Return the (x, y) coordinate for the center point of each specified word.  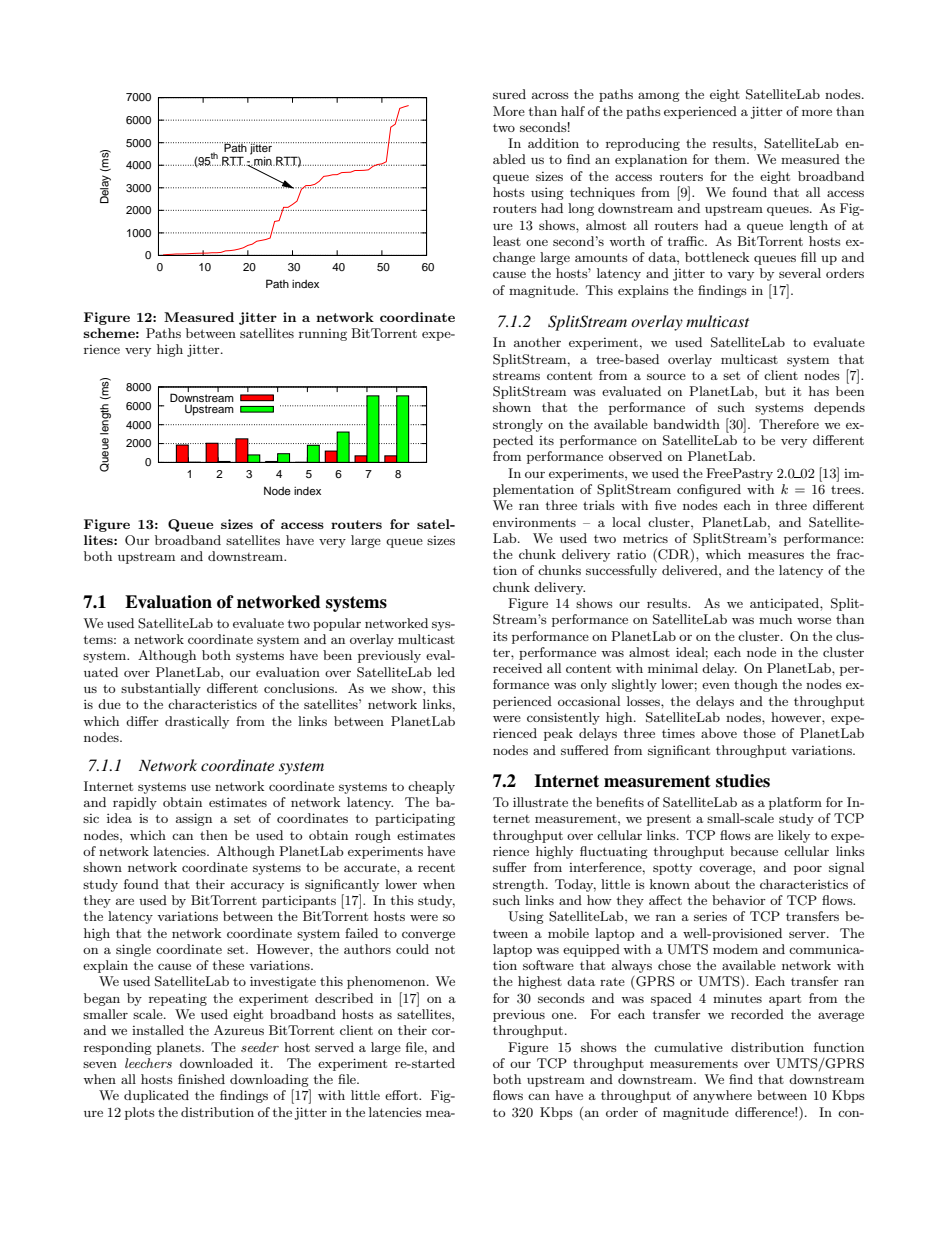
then (214, 835)
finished (201, 1079)
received (517, 668)
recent (436, 867)
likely (794, 836)
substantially (161, 689)
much (775, 619)
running (323, 335)
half (573, 111)
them (731, 159)
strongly (518, 425)
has (819, 391)
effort (402, 1095)
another (537, 342)
